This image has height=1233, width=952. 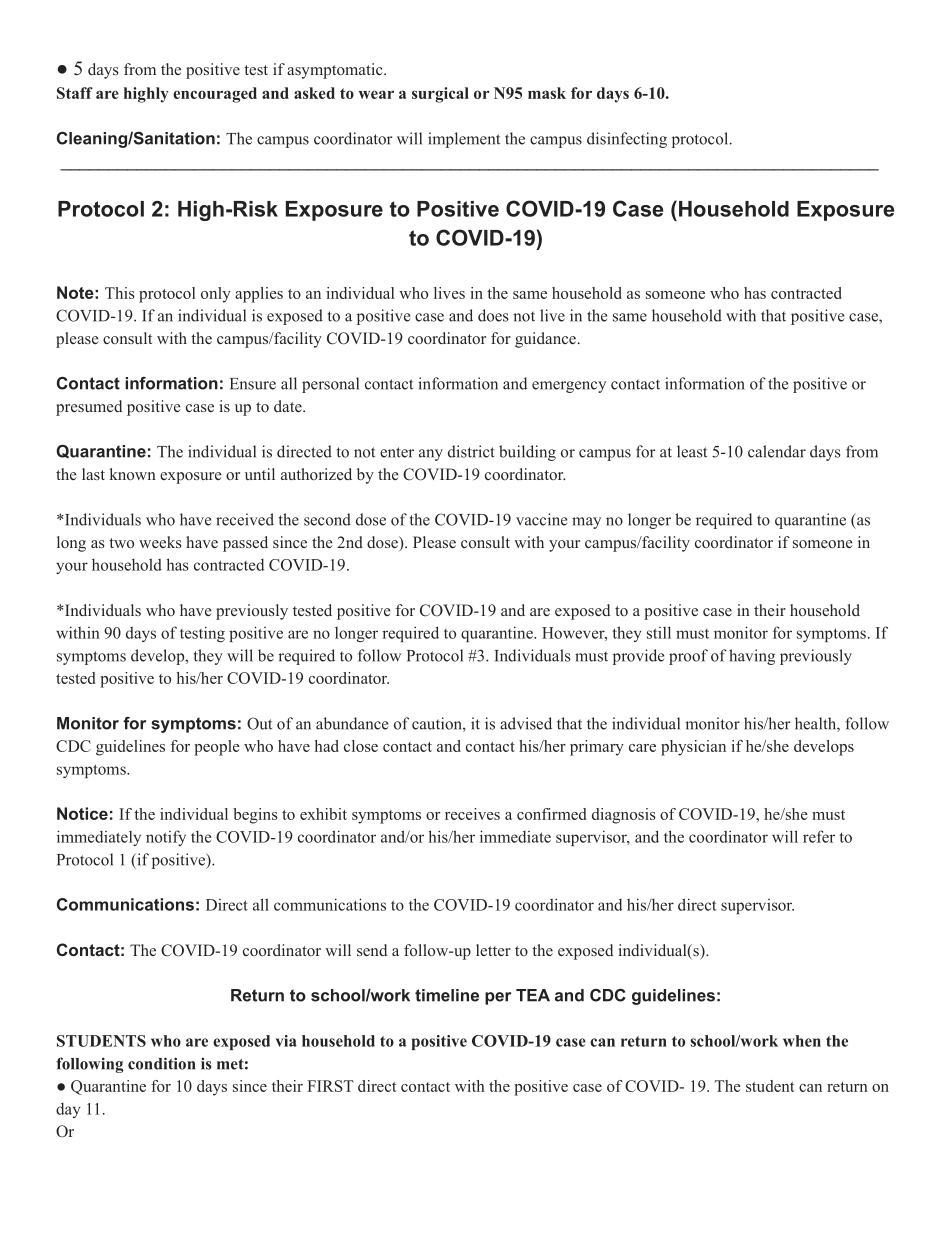 I want to click on condition, so click(x=161, y=1063).
